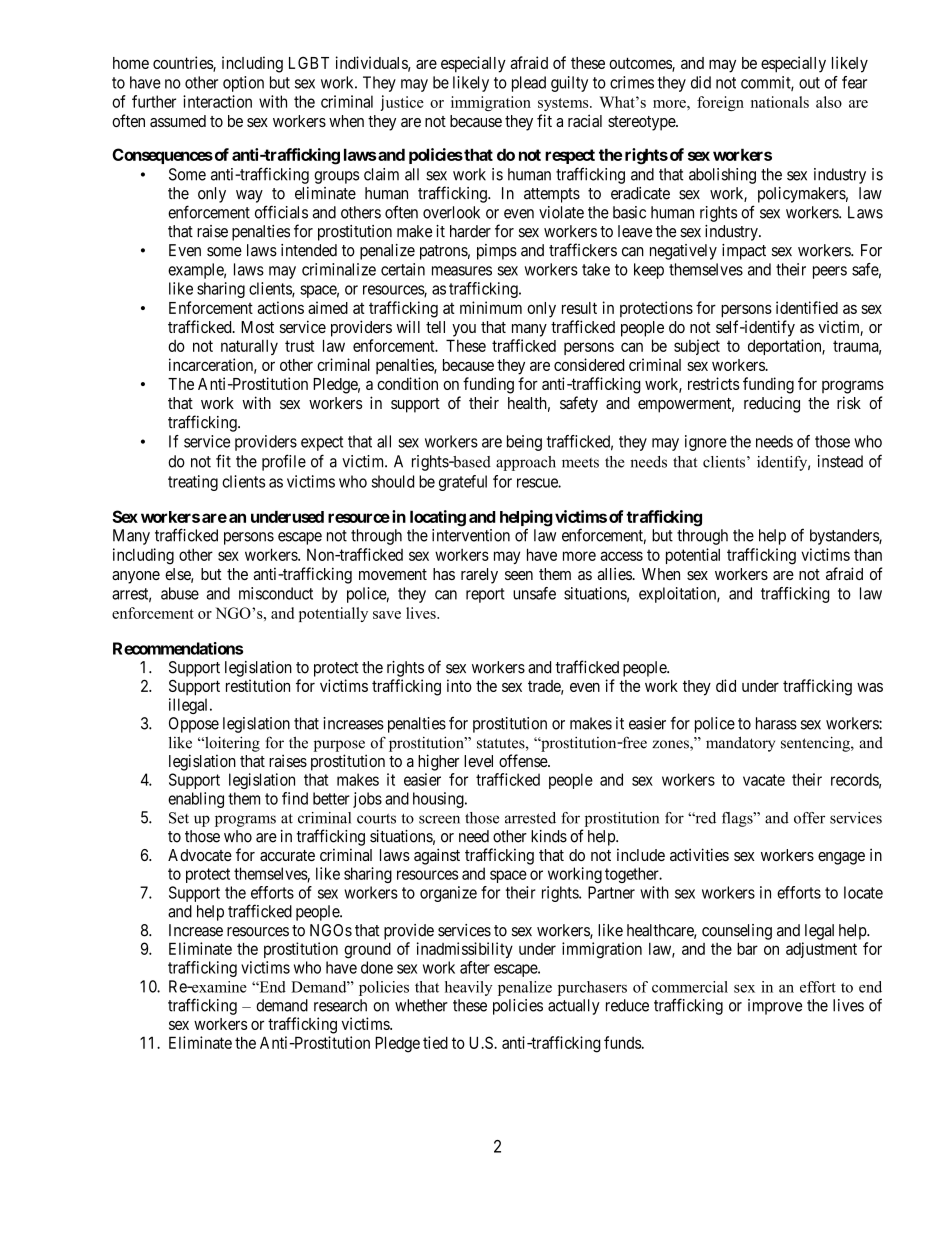 Image resolution: width=952 pixels, height=1233 pixels. What do you see at coordinates (459, 685) in the image?
I see `into` at bounding box center [459, 685].
